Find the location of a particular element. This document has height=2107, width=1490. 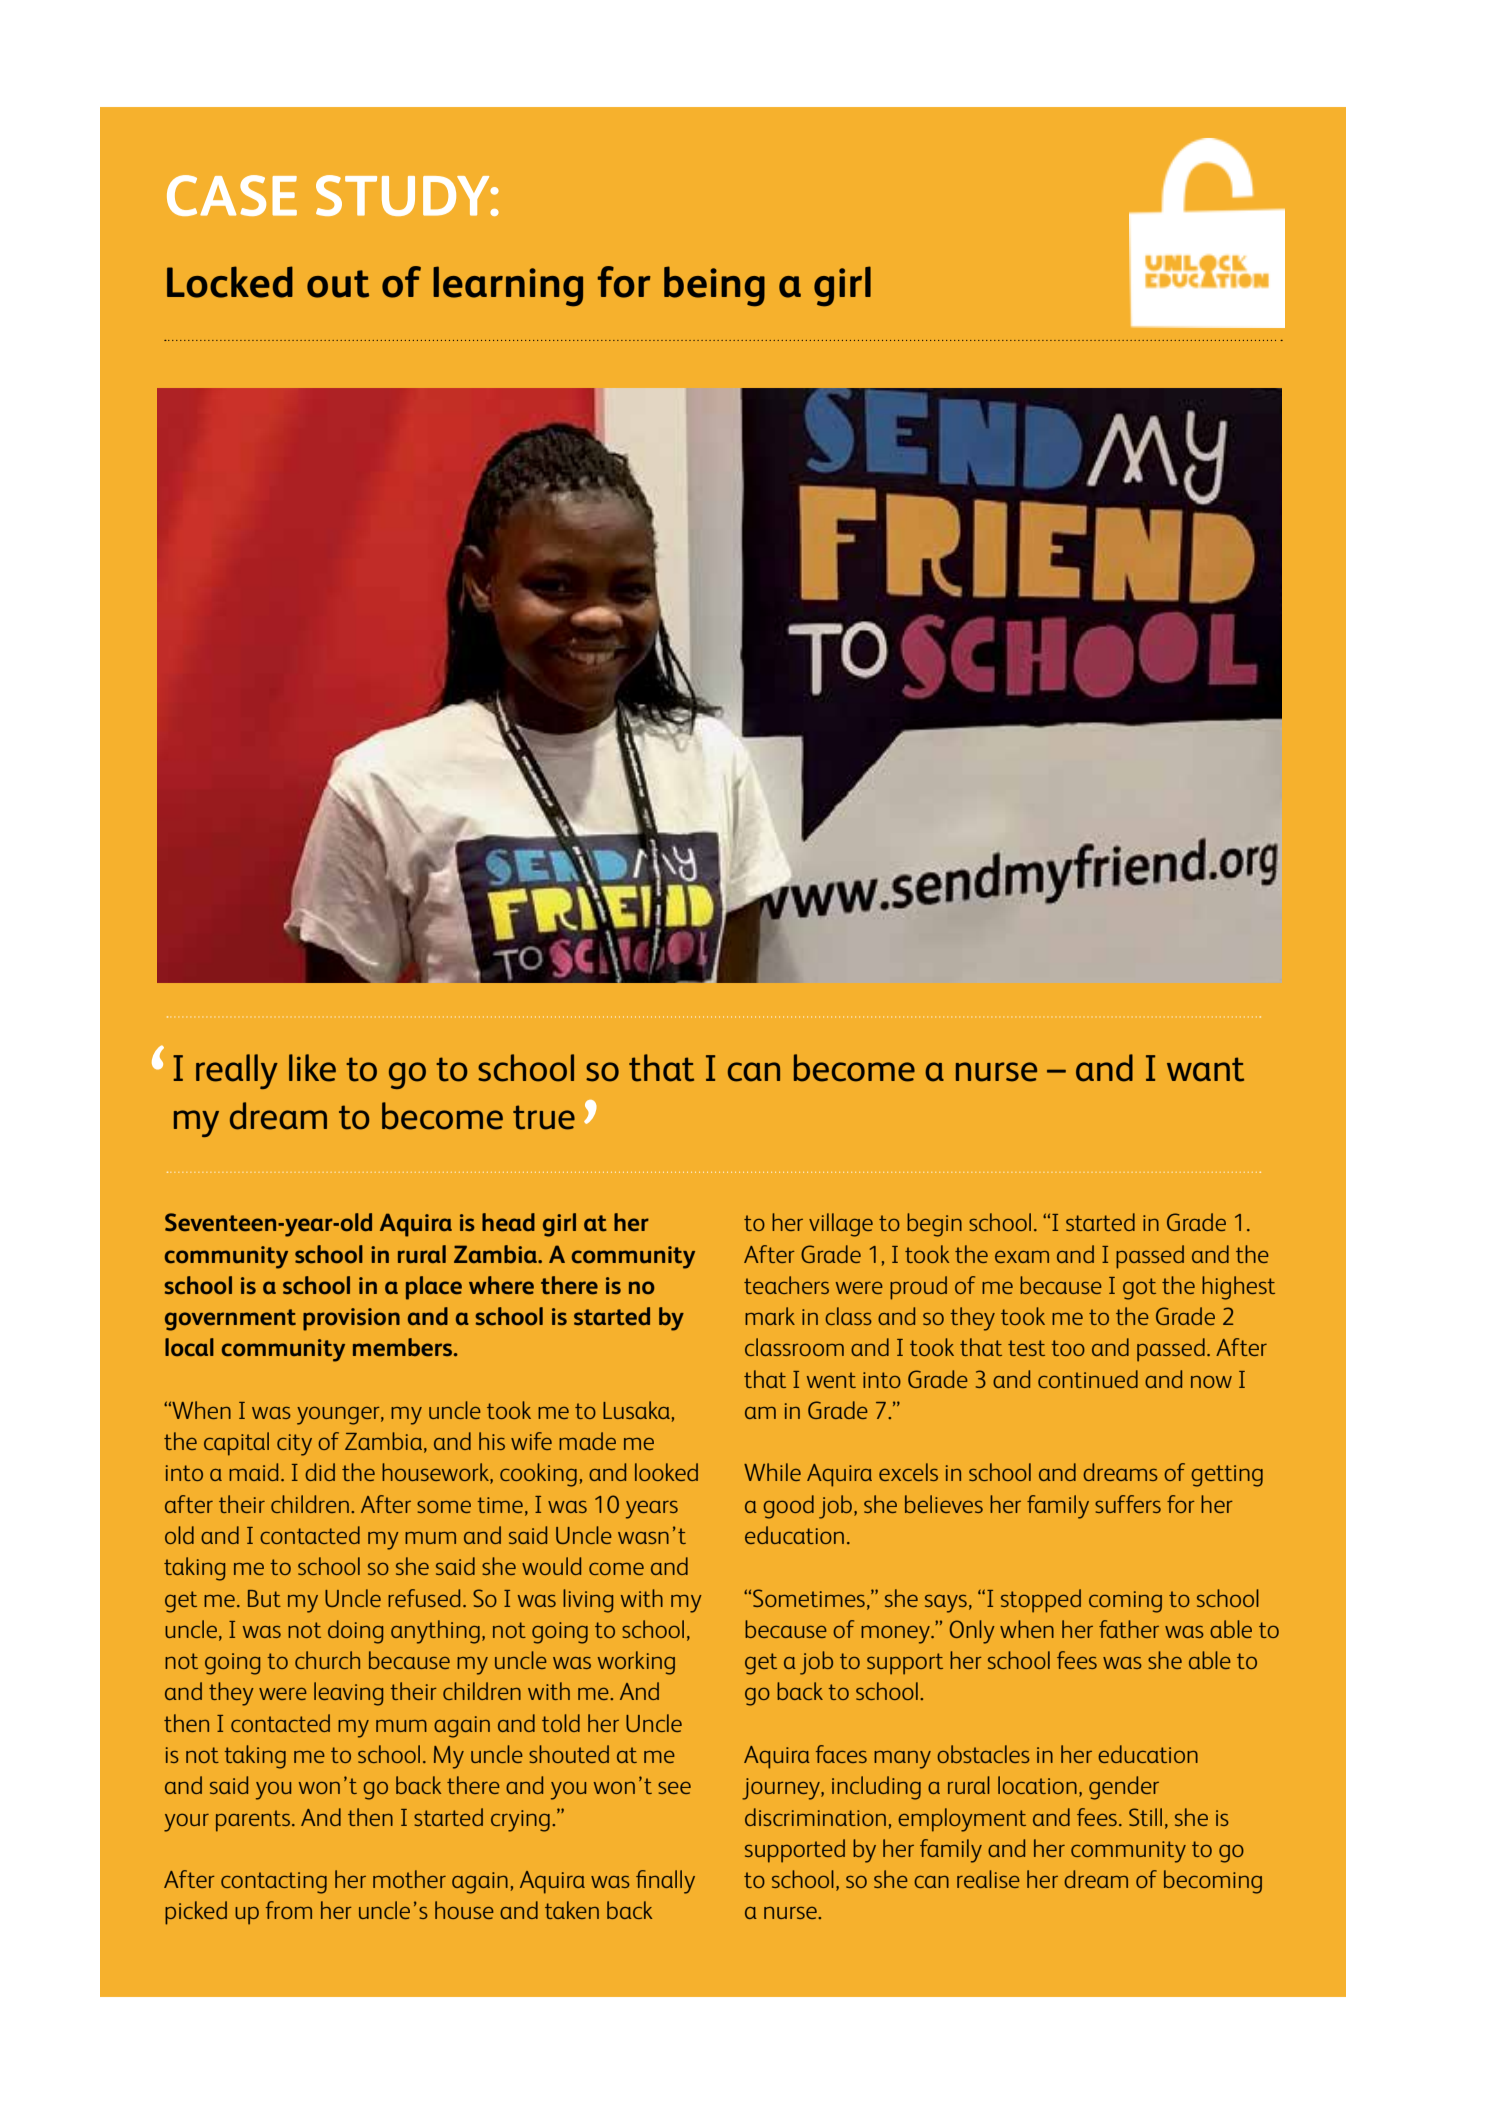

got is located at coordinates (1139, 1289).
